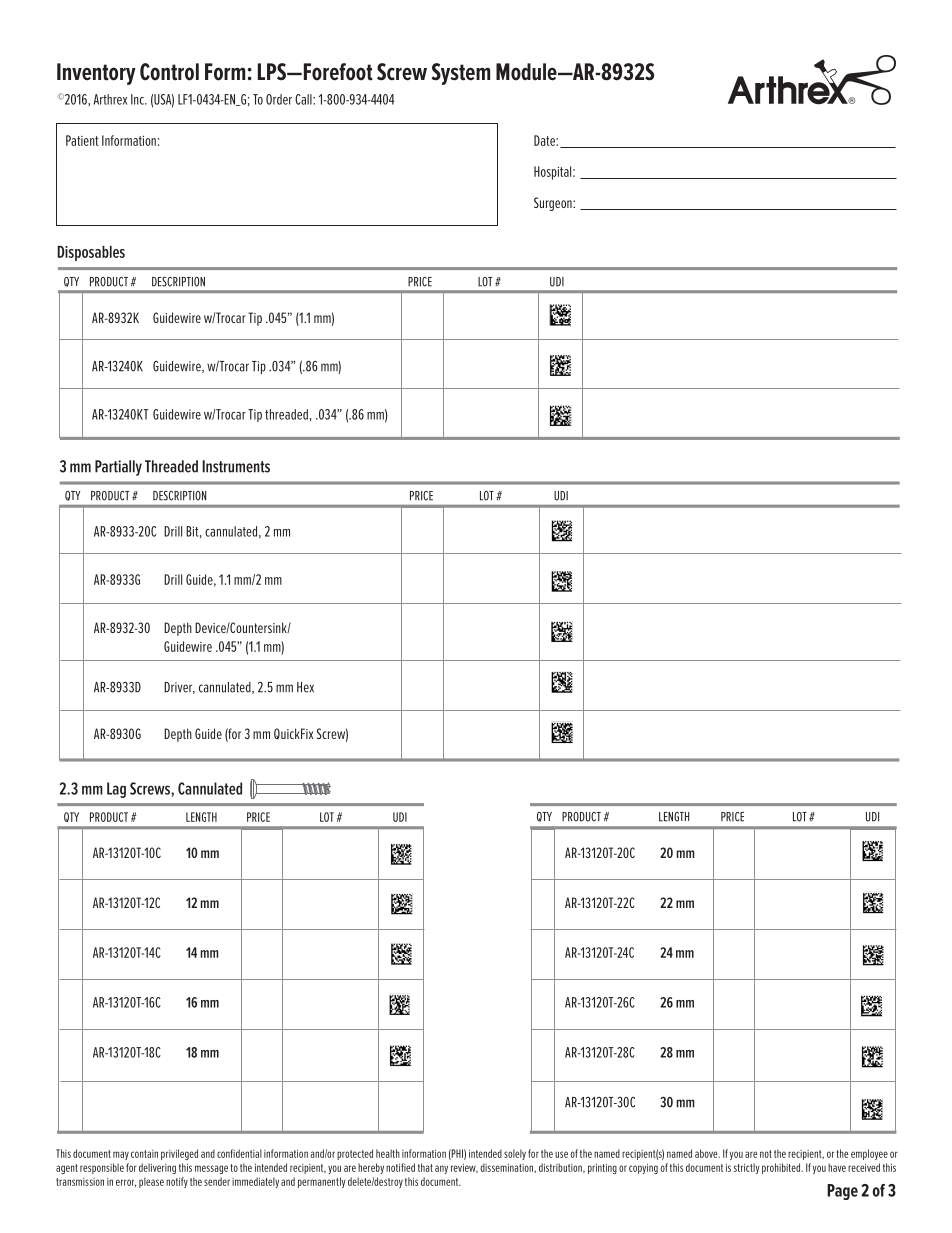 Image resolution: width=952 pixels, height=1233 pixels. Describe the element at coordinates (554, 204) in the image. I see `Surgeon` at that location.
